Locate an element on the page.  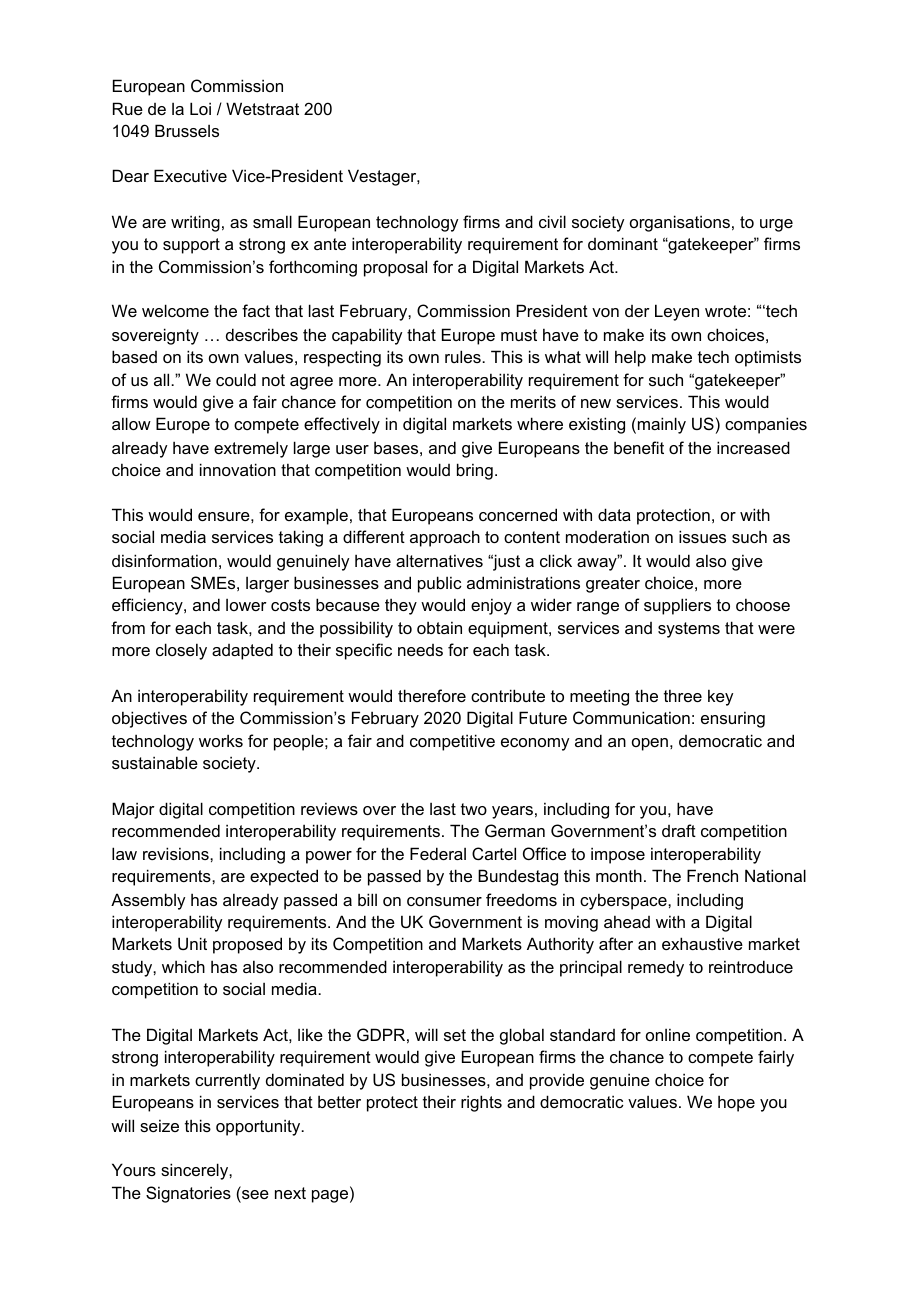
could is located at coordinates (236, 379).
